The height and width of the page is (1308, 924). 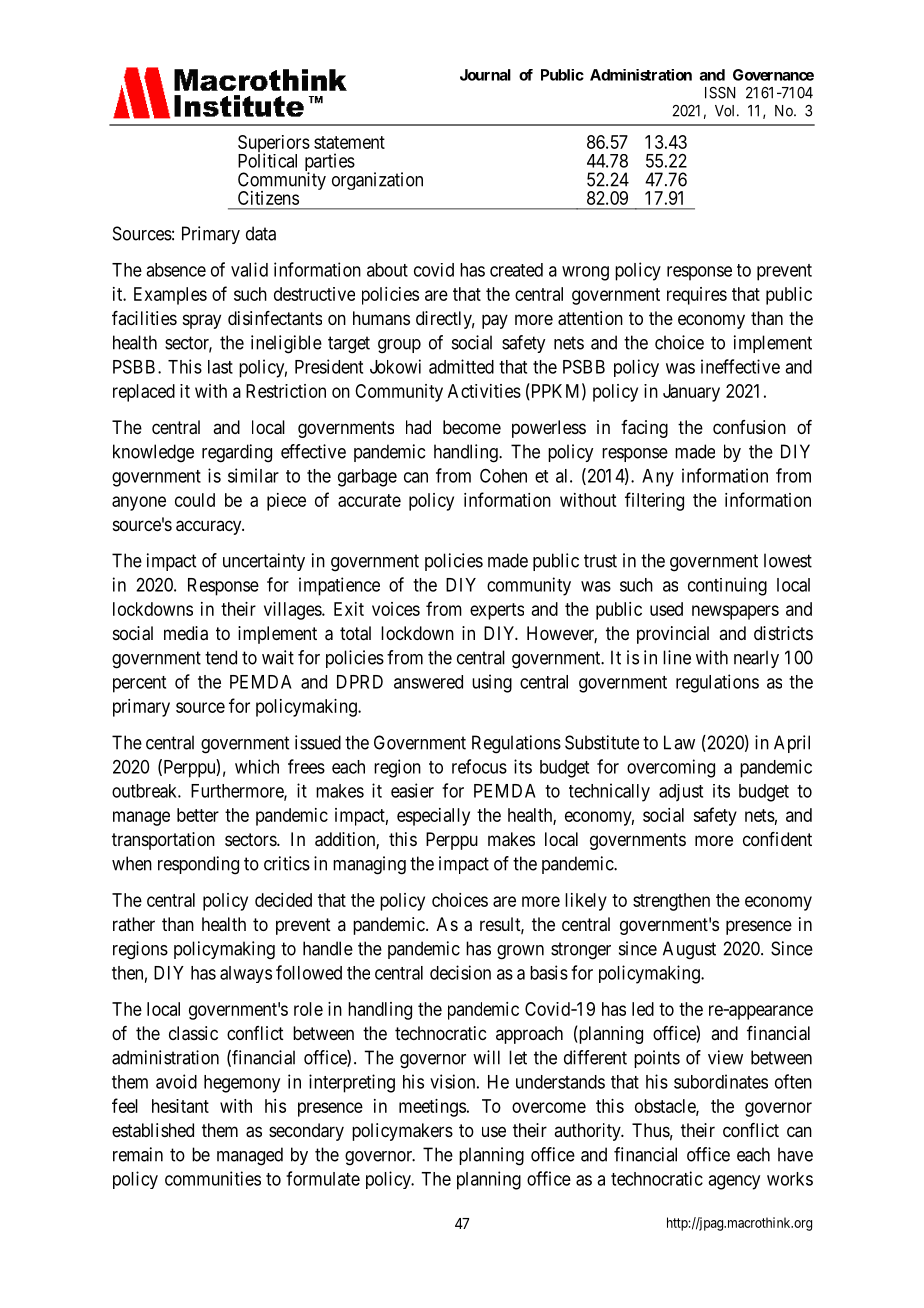 What do you see at coordinates (485, 75) in the page?
I see `Journal` at bounding box center [485, 75].
